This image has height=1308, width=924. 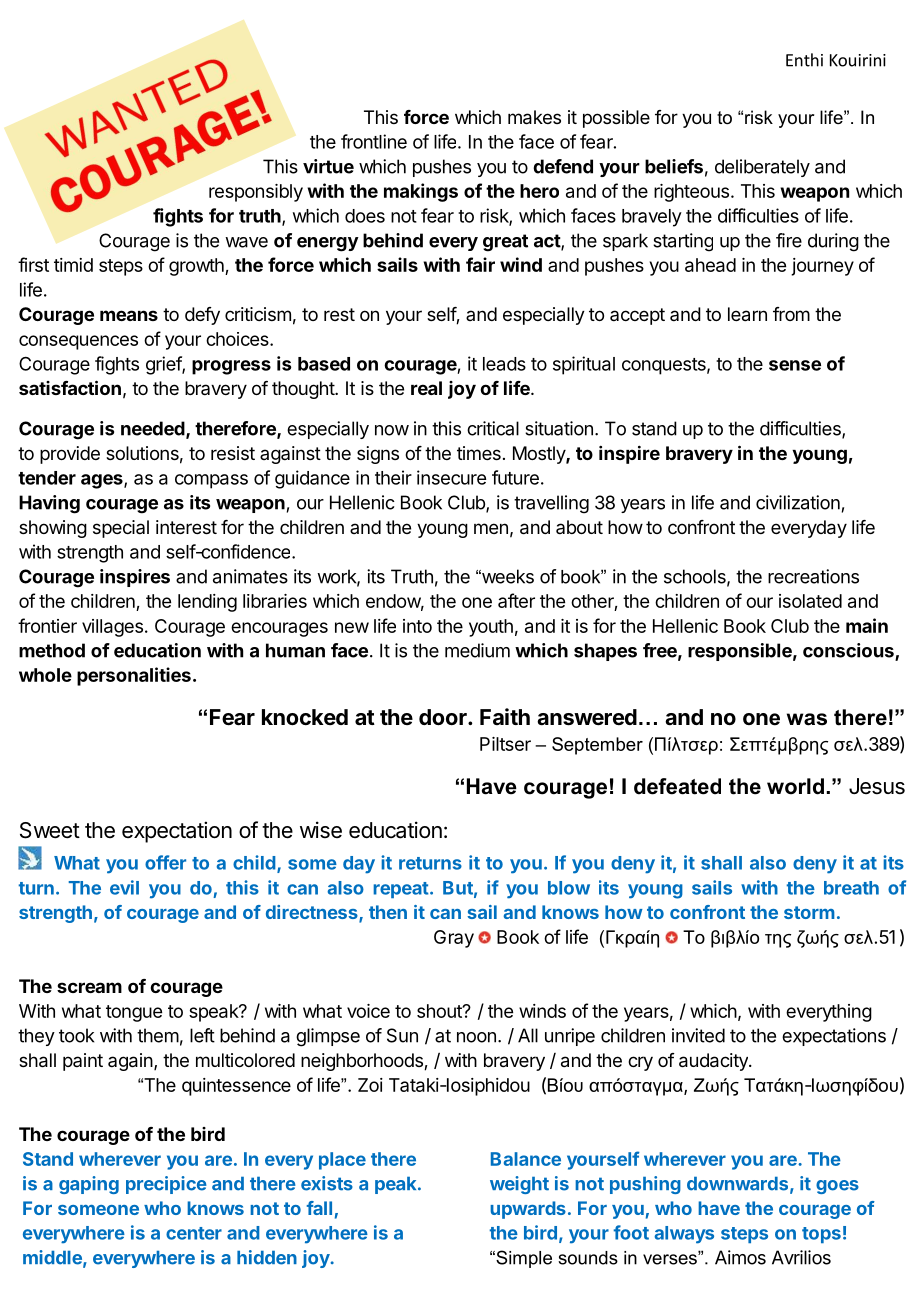 I want to click on makings, so click(x=421, y=192).
